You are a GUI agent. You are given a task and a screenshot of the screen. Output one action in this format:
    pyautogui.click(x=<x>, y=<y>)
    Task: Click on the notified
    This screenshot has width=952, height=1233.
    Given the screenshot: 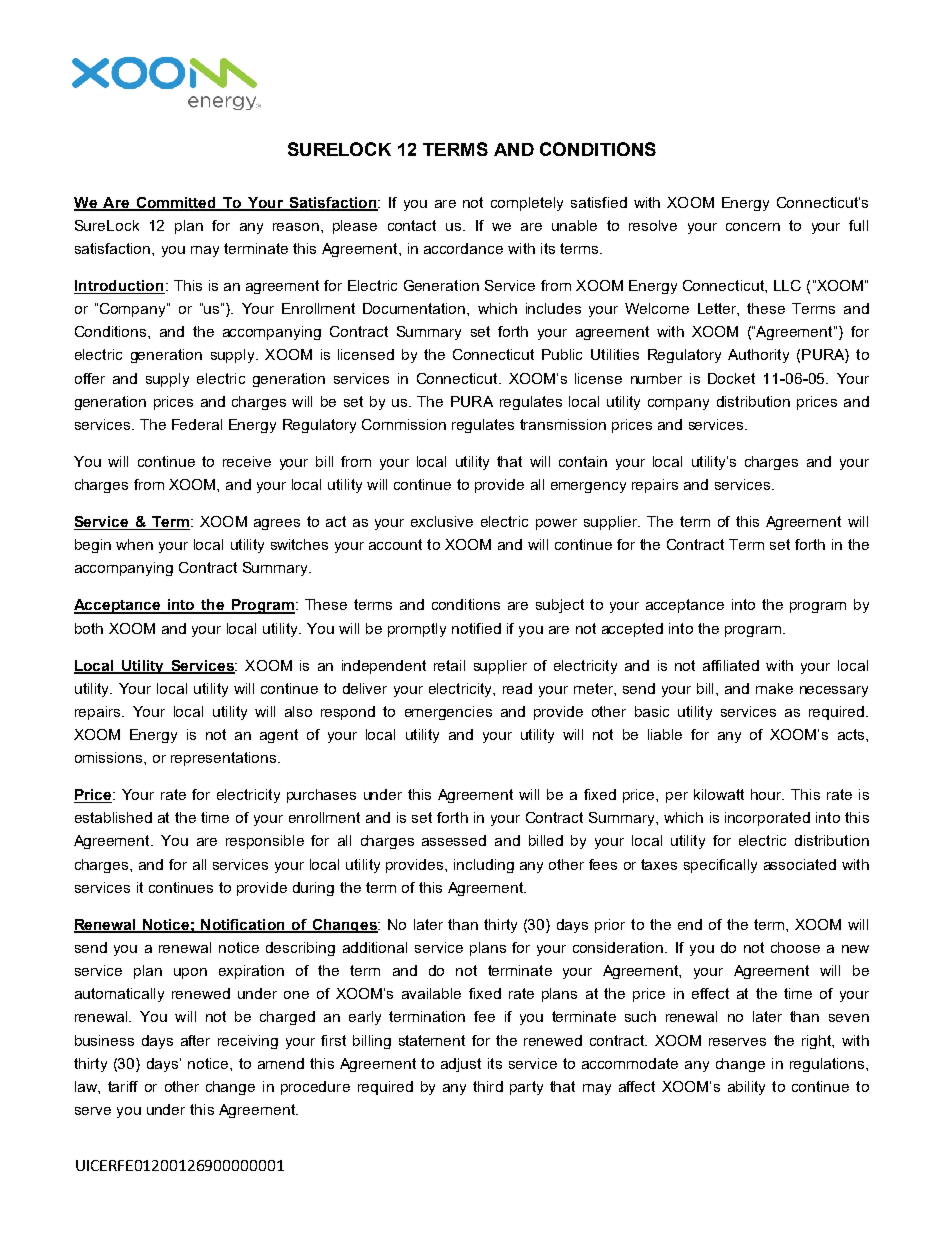 What is the action you would take?
    pyautogui.click(x=476, y=628)
